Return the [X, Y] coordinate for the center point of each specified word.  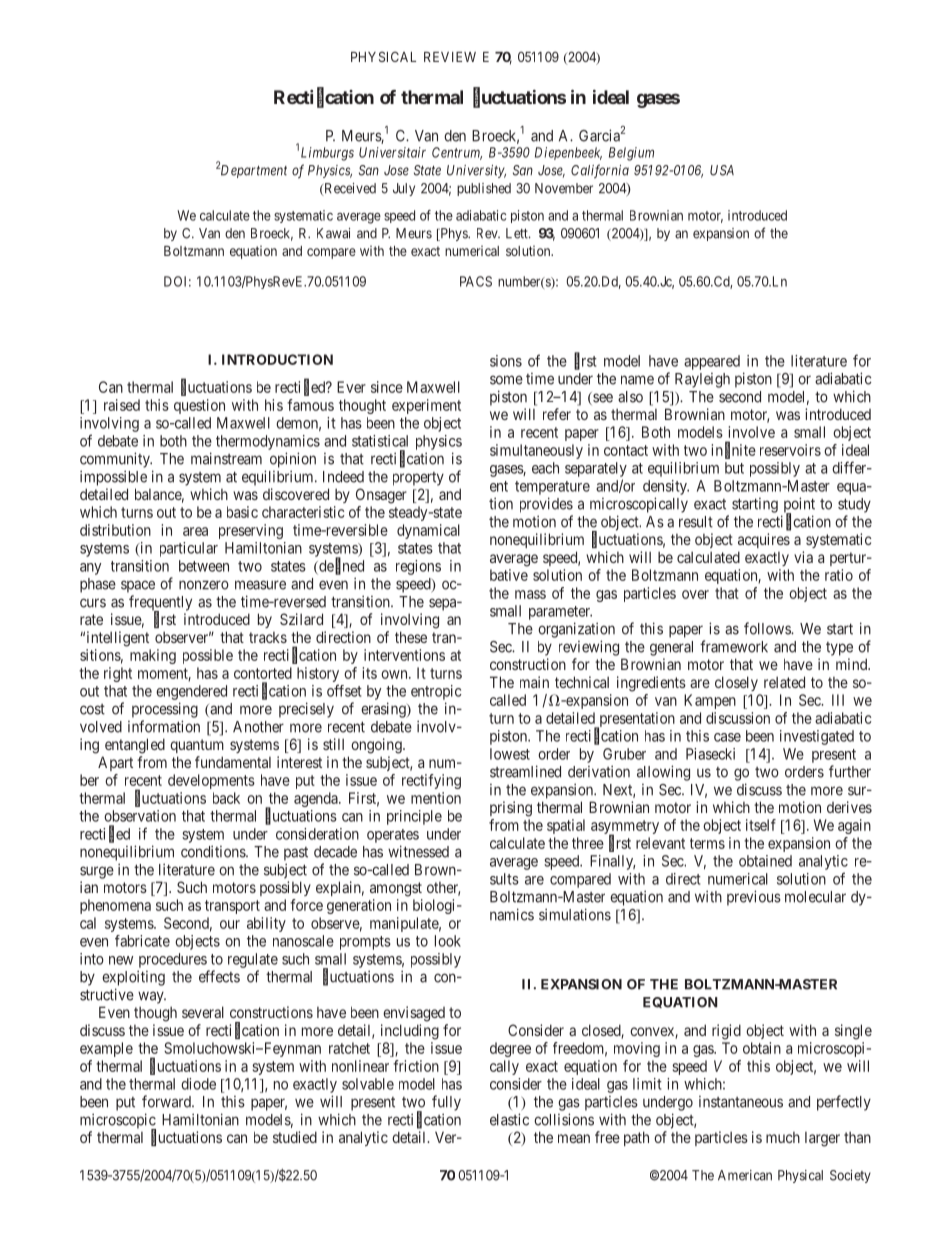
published [484, 189]
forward [167, 1101]
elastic [509, 1119]
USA [722, 170]
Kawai [333, 233]
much [783, 1137]
